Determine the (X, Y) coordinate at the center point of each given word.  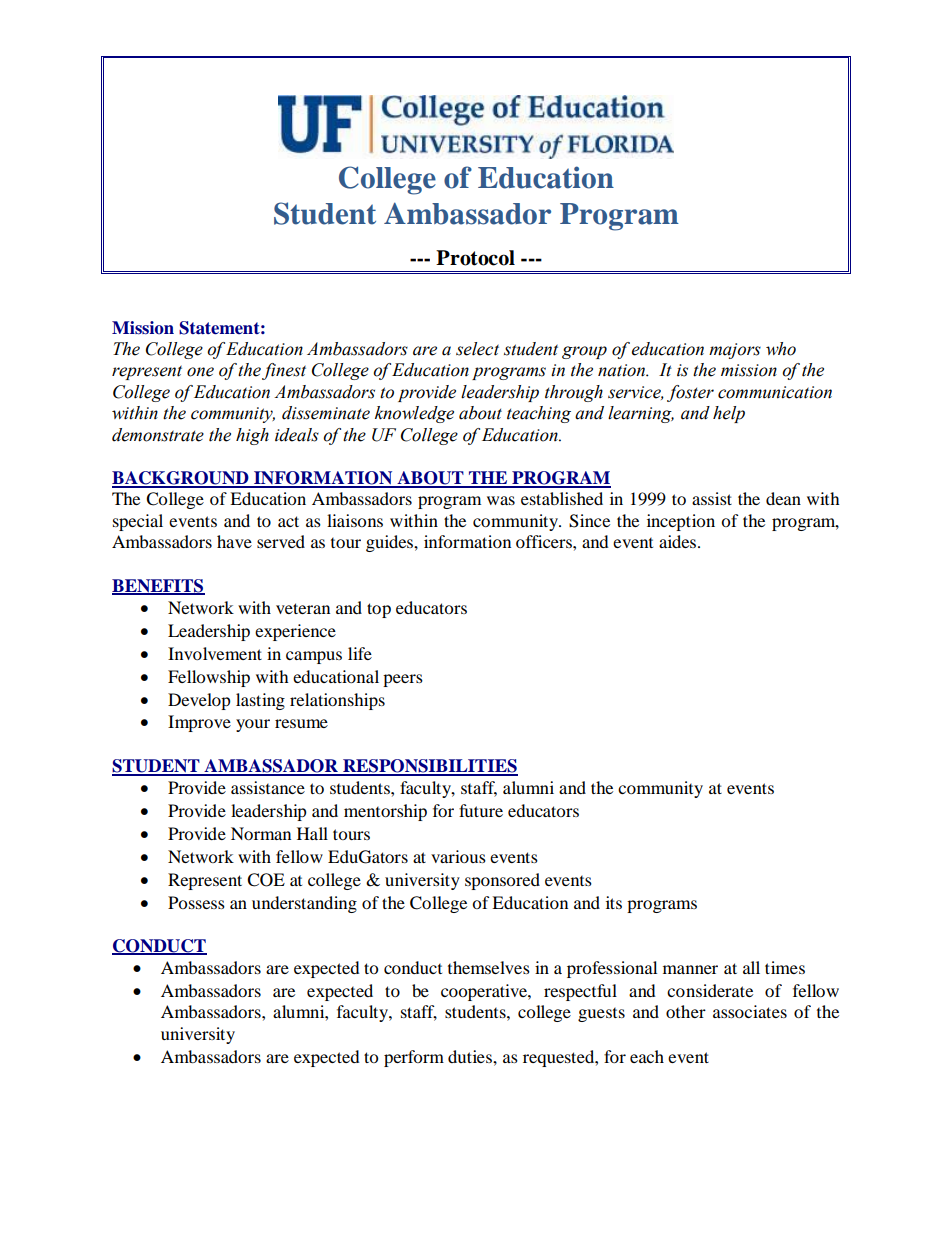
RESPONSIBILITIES (429, 767)
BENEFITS (158, 586)
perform (414, 1058)
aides (679, 541)
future (481, 810)
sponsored (502, 881)
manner (690, 969)
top (379, 610)
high (252, 436)
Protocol (475, 258)
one (200, 372)
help (729, 414)
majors (735, 351)
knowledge (414, 414)
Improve (199, 723)
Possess (196, 902)
